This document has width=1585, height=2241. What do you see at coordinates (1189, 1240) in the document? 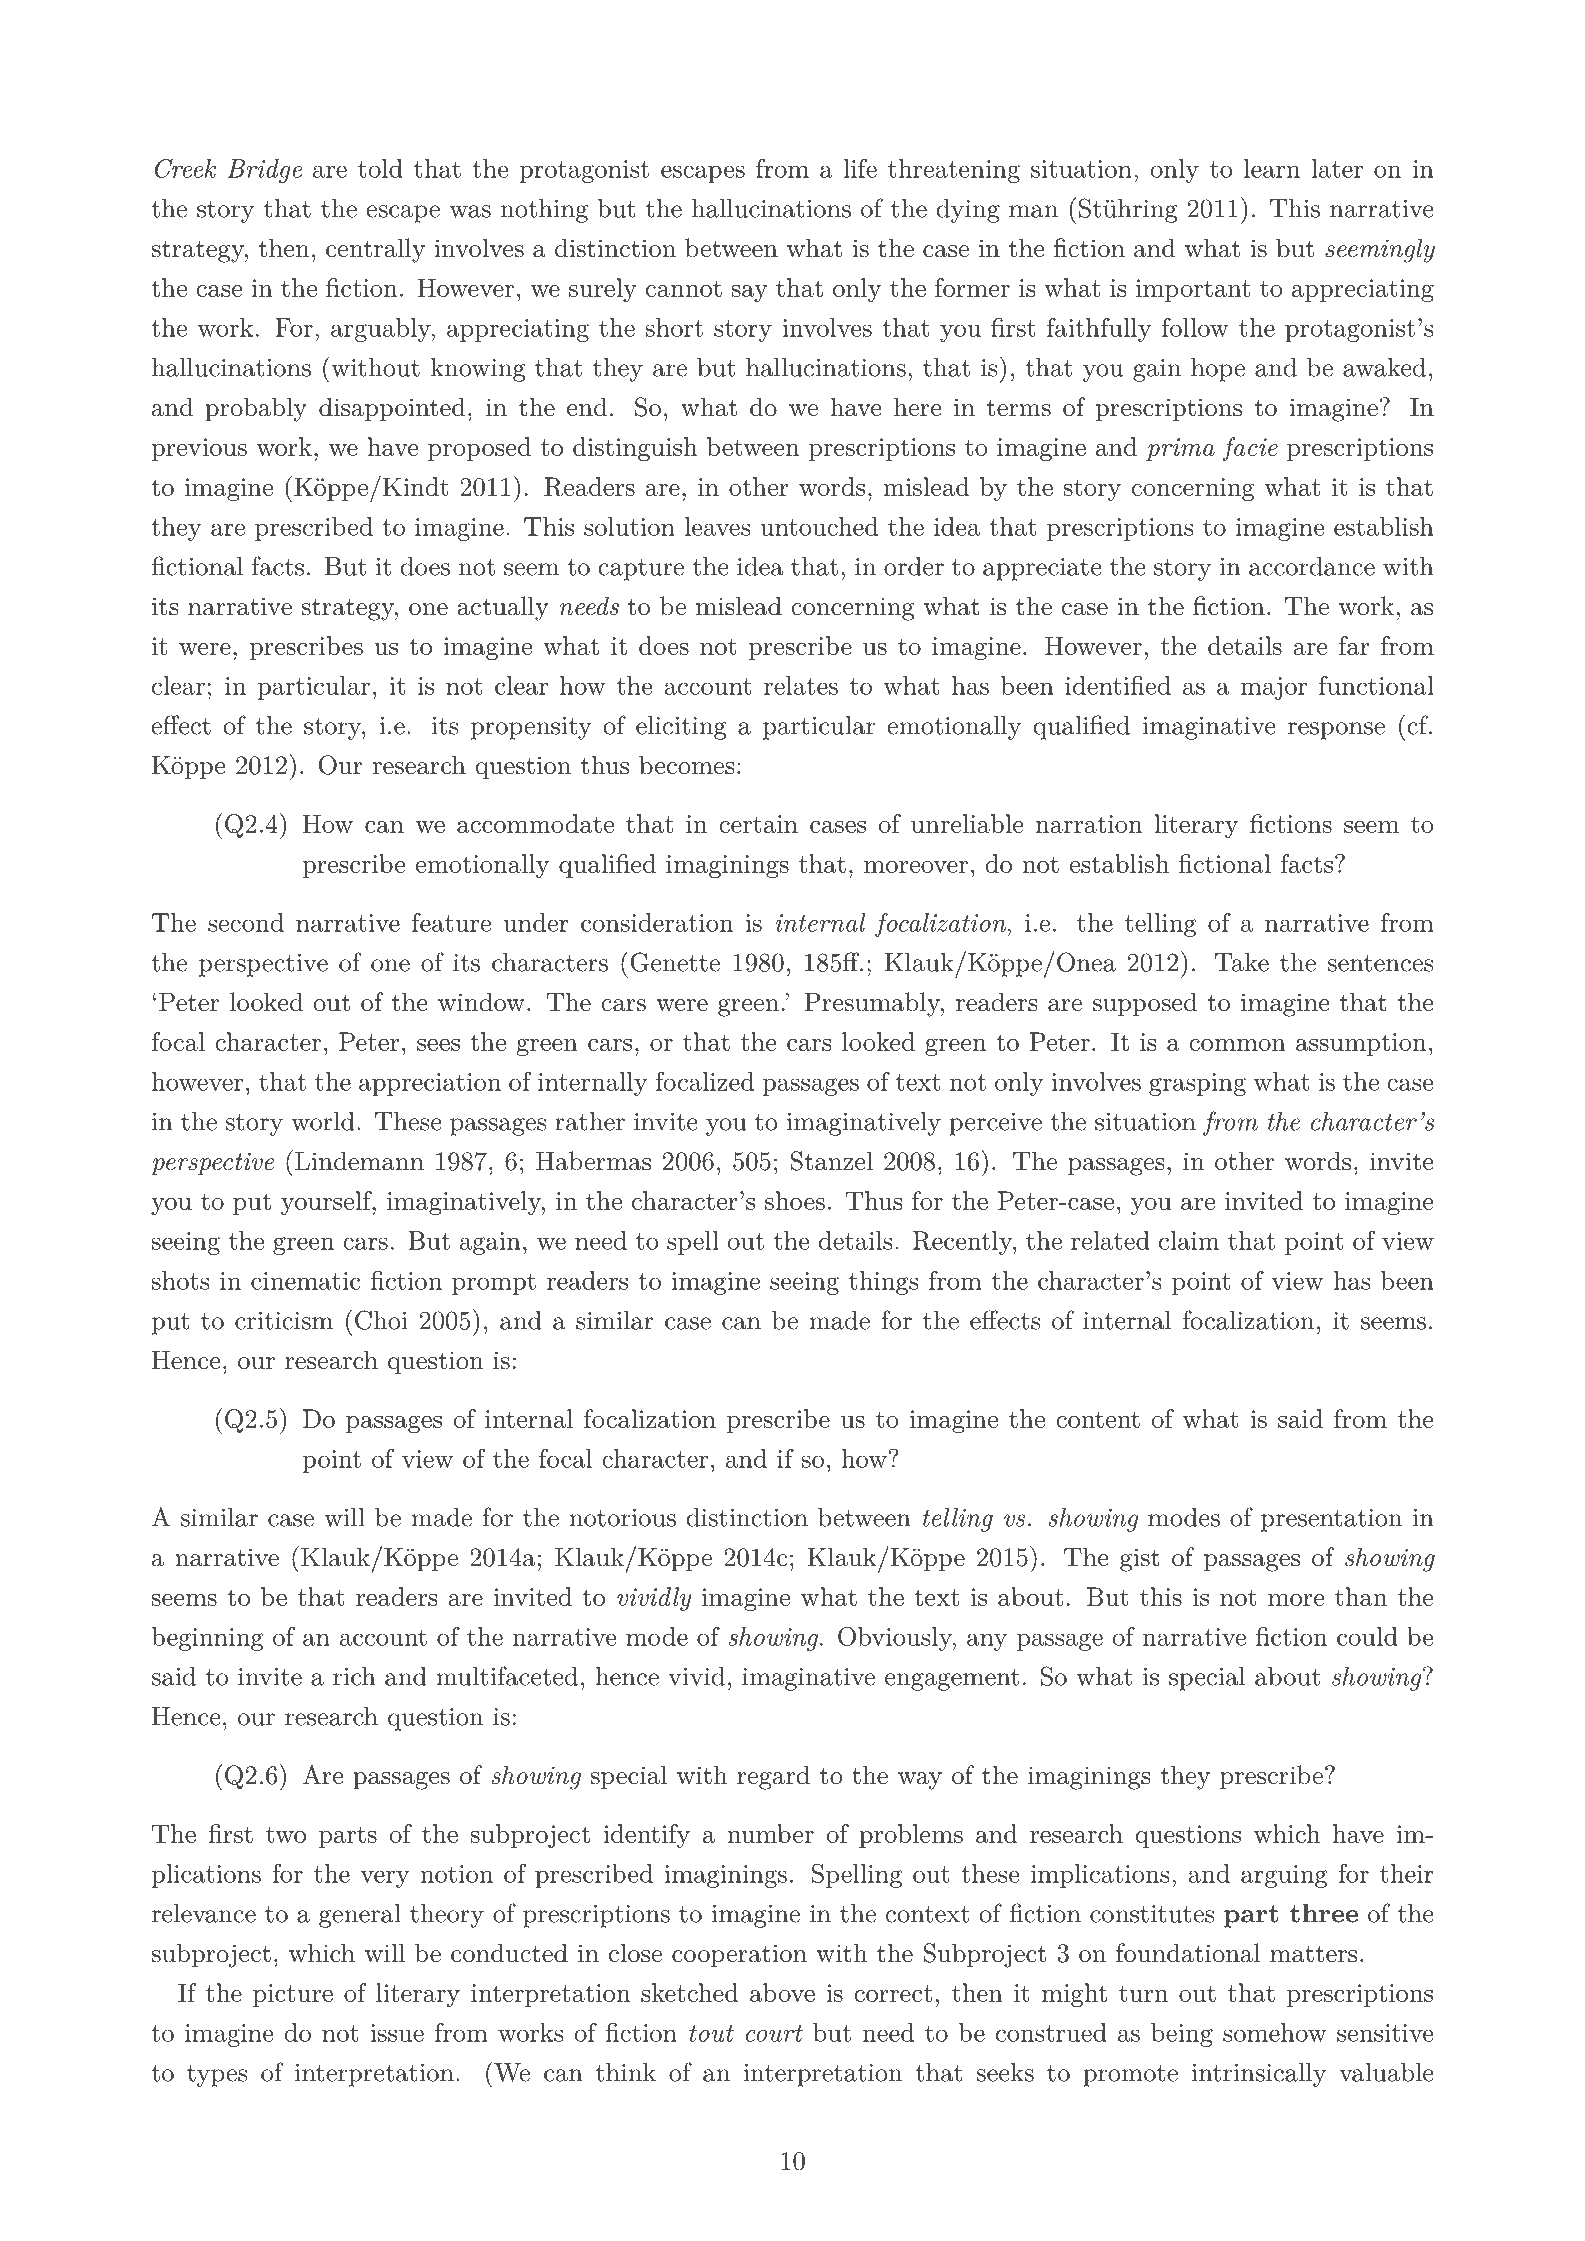
I see `claim` at bounding box center [1189, 1240].
